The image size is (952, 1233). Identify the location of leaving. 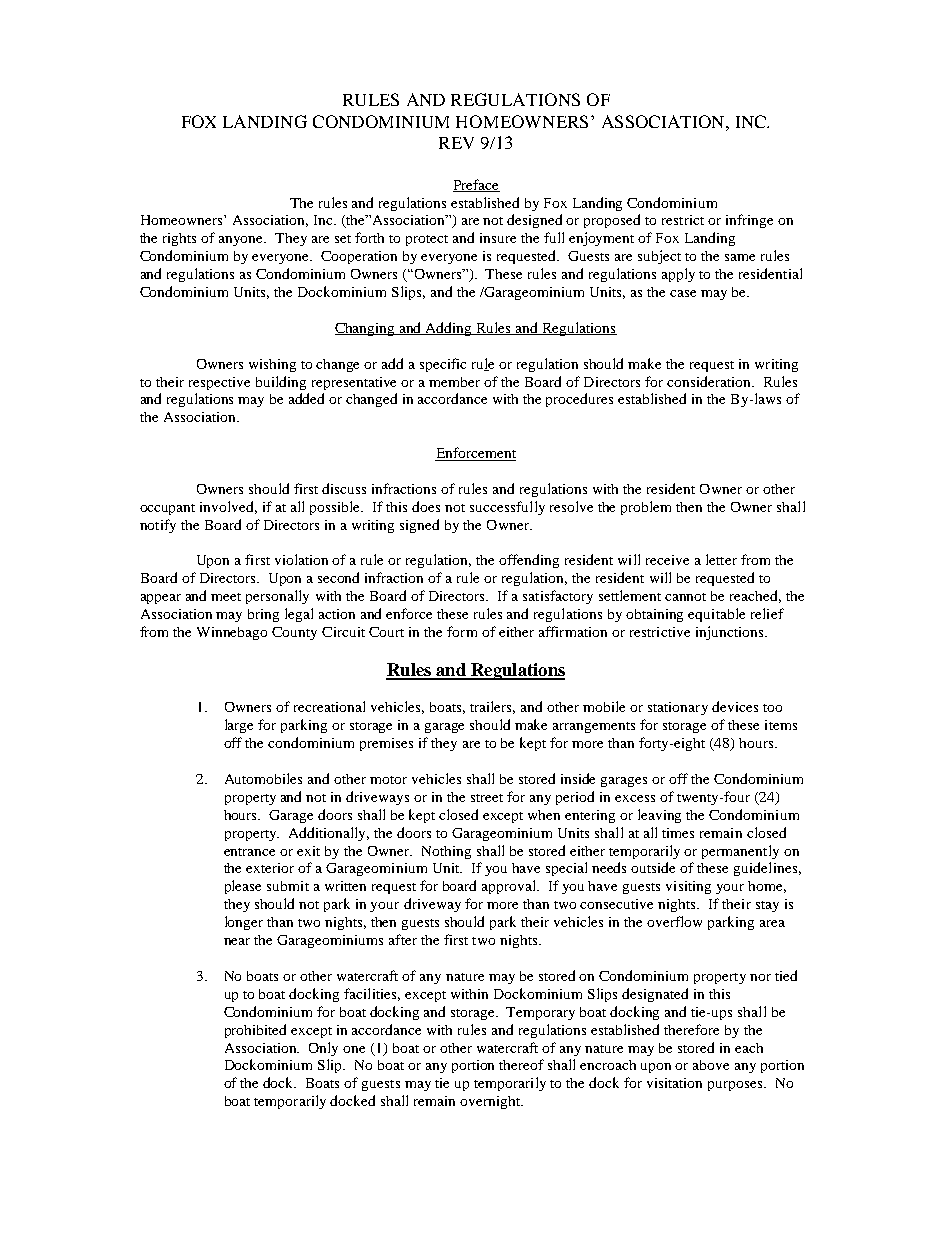
(659, 816).
